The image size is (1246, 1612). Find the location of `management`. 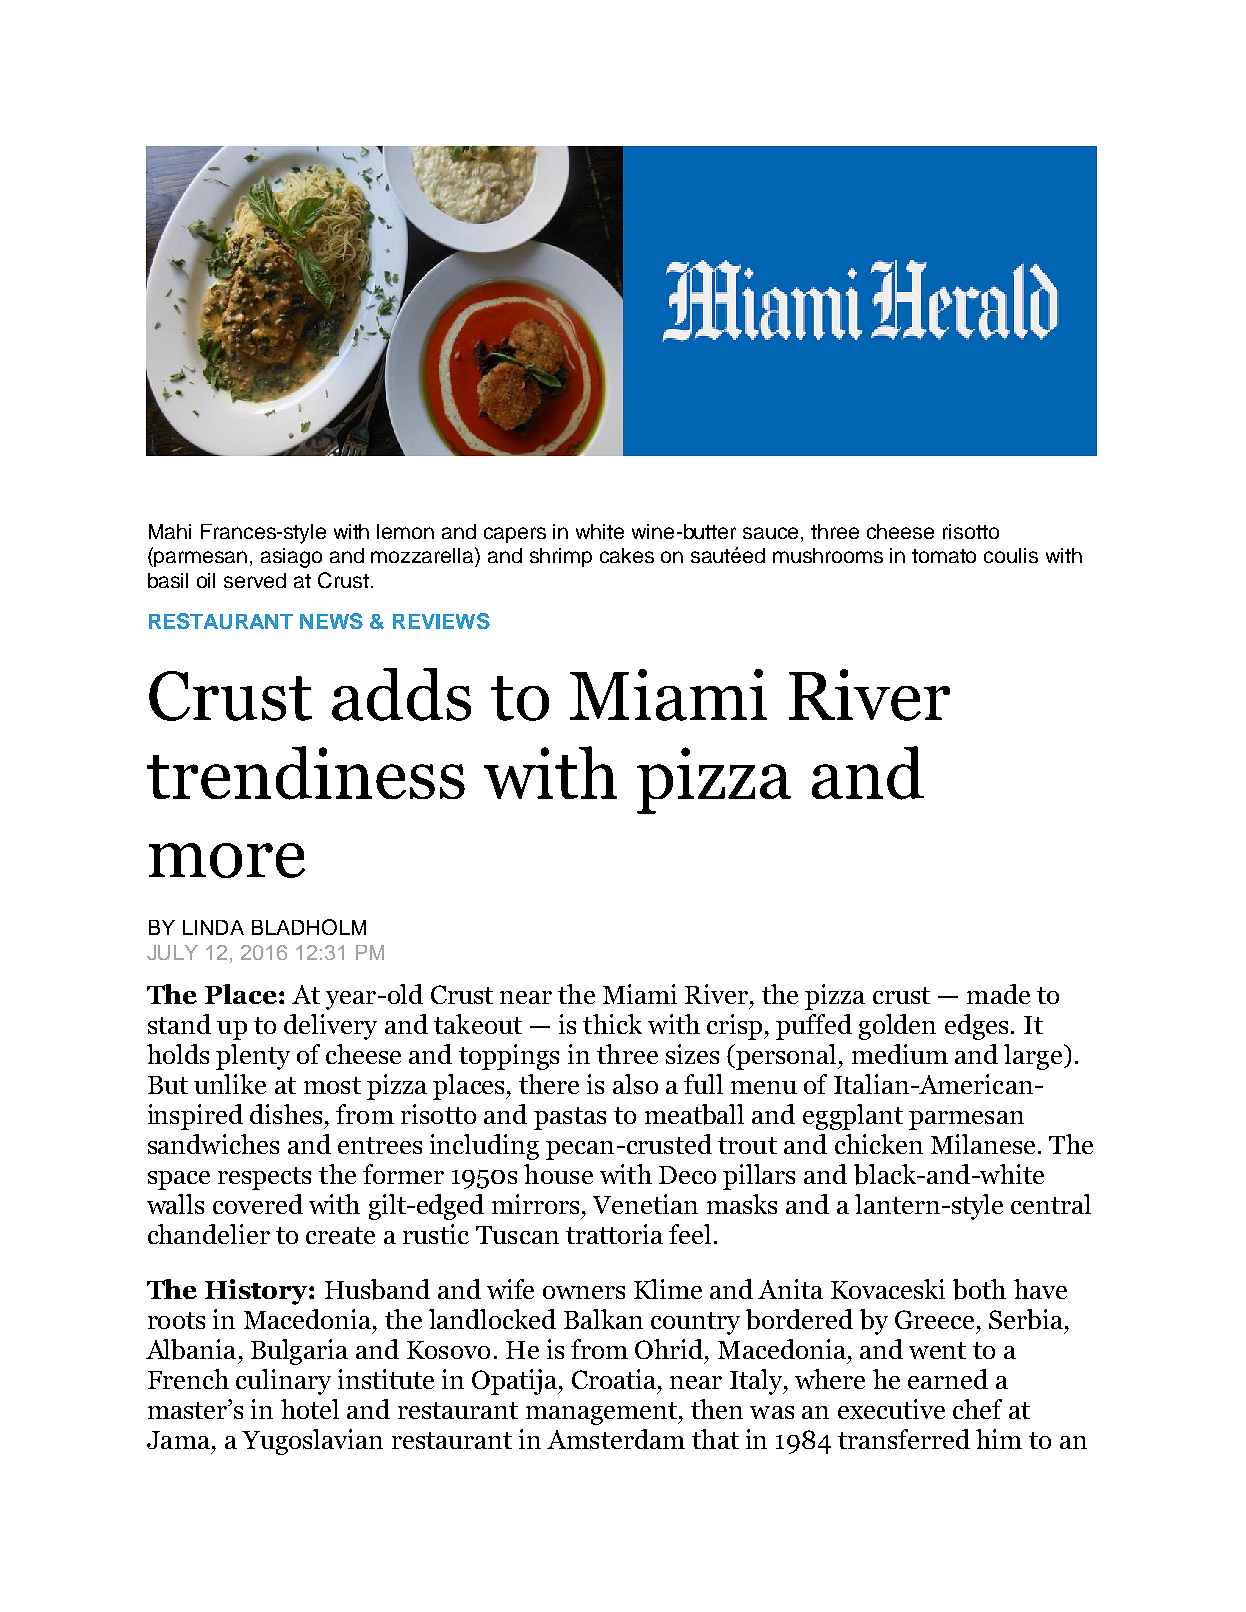

management is located at coordinates (603, 1413).
